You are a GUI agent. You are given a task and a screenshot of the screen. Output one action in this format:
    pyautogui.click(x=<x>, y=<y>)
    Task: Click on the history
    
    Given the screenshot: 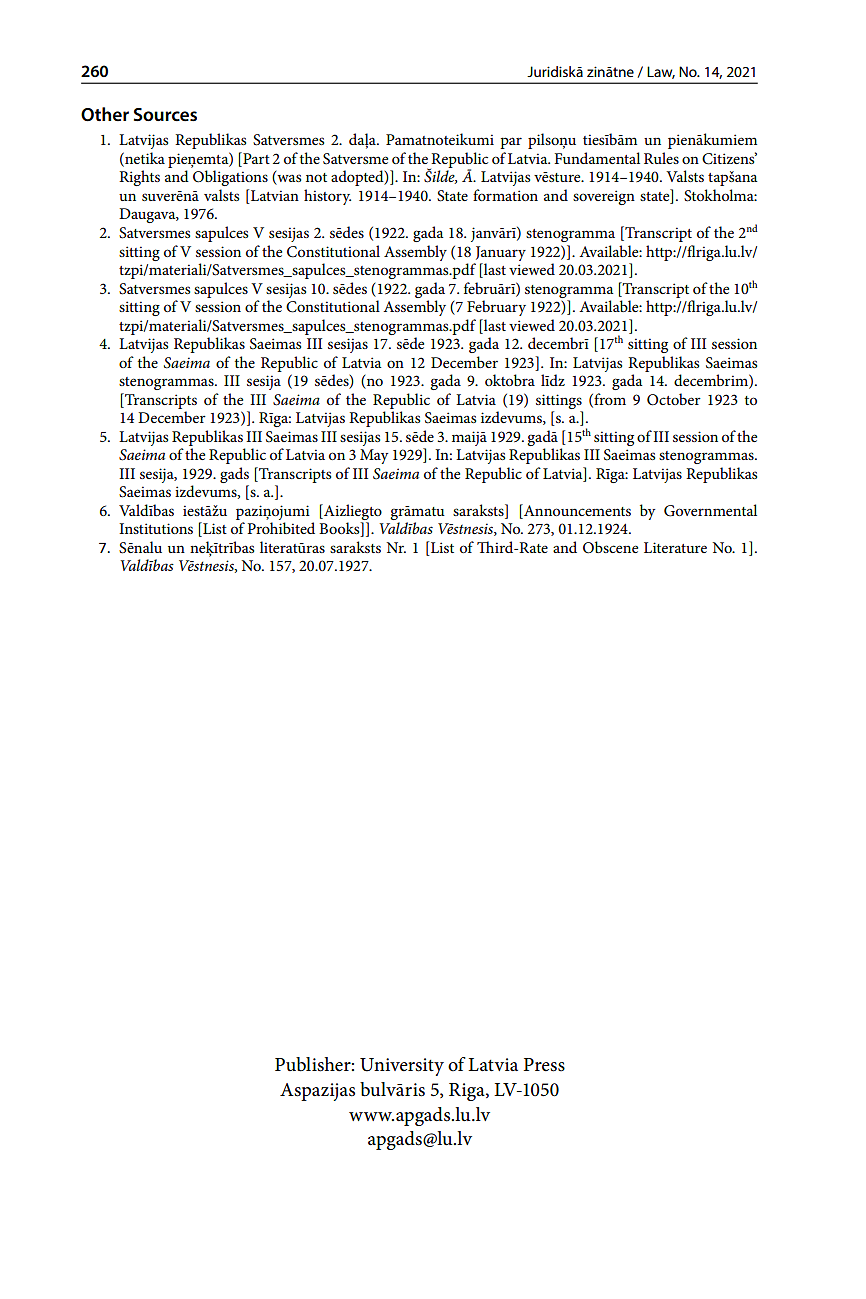 What is the action you would take?
    pyautogui.click(x=327, y=197)
